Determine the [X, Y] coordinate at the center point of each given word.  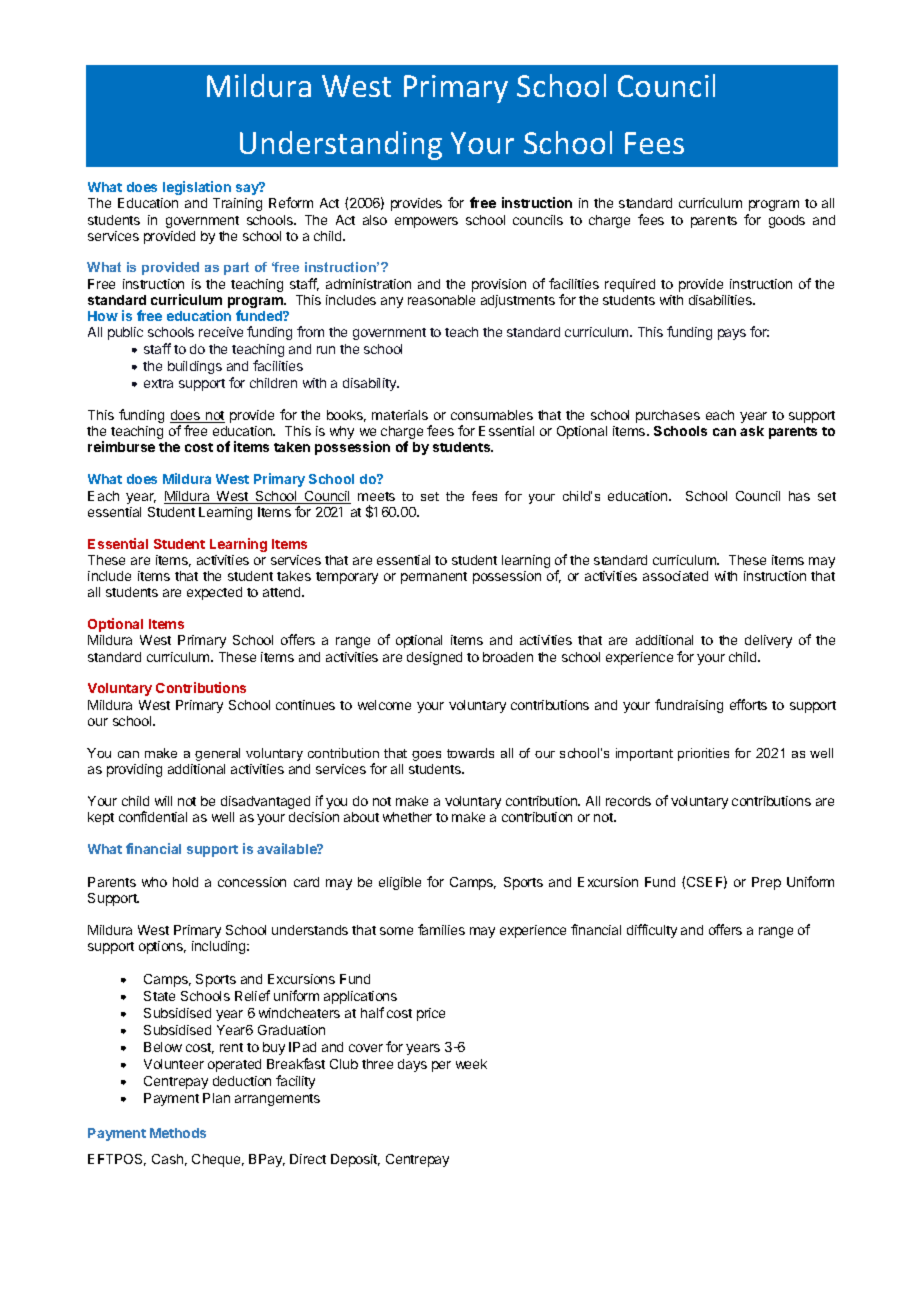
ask [752, 431]
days [412, 1065]
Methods [178, 1133]
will [163, 801]
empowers [426, 222]
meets [376, 496]
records [628, 801]
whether [407, 817]
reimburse [121, 446]
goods [787, 221]
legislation [197, 188]
